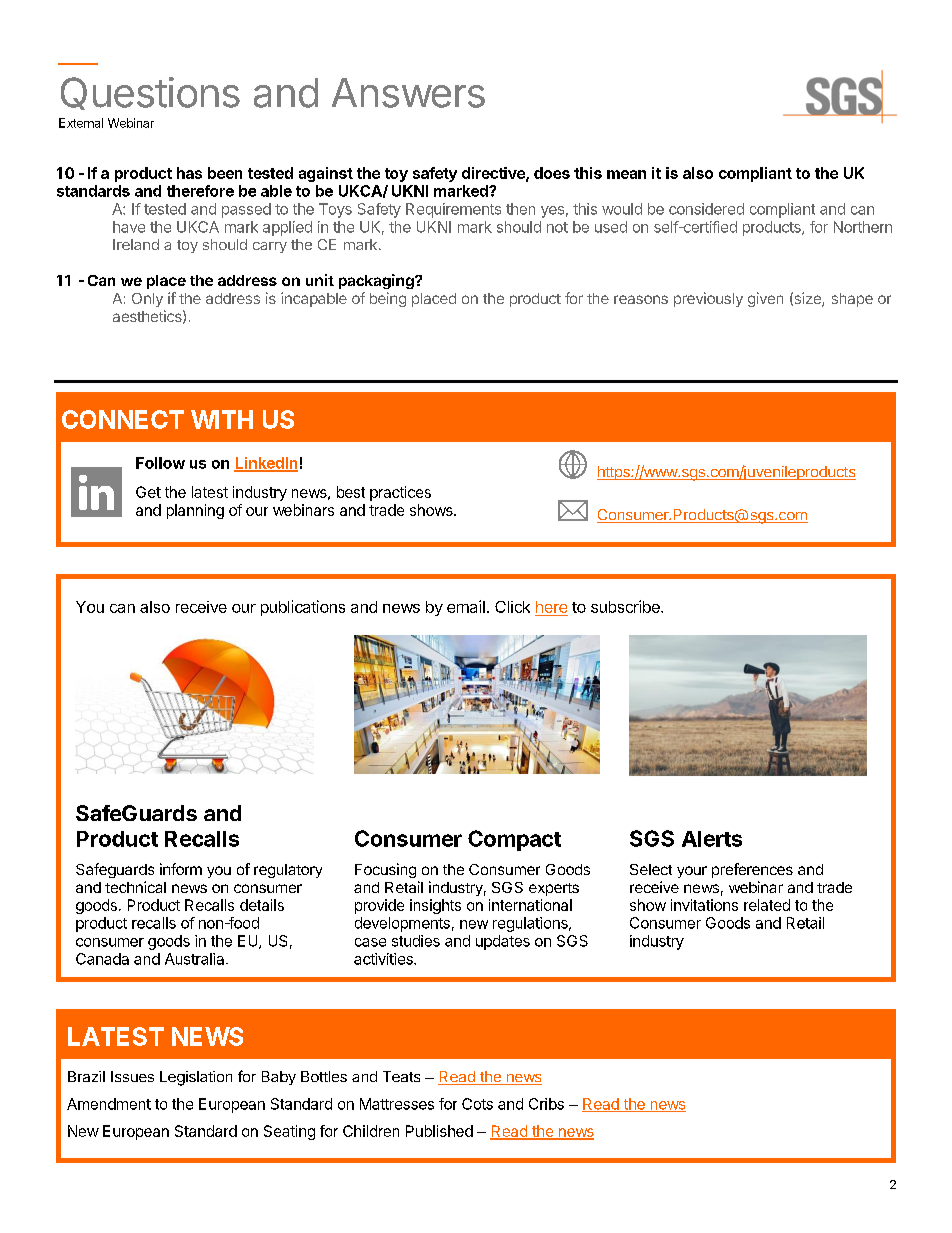 This screenshot has width=952, height=1233. I want to click on practices, so click(400, 493).
